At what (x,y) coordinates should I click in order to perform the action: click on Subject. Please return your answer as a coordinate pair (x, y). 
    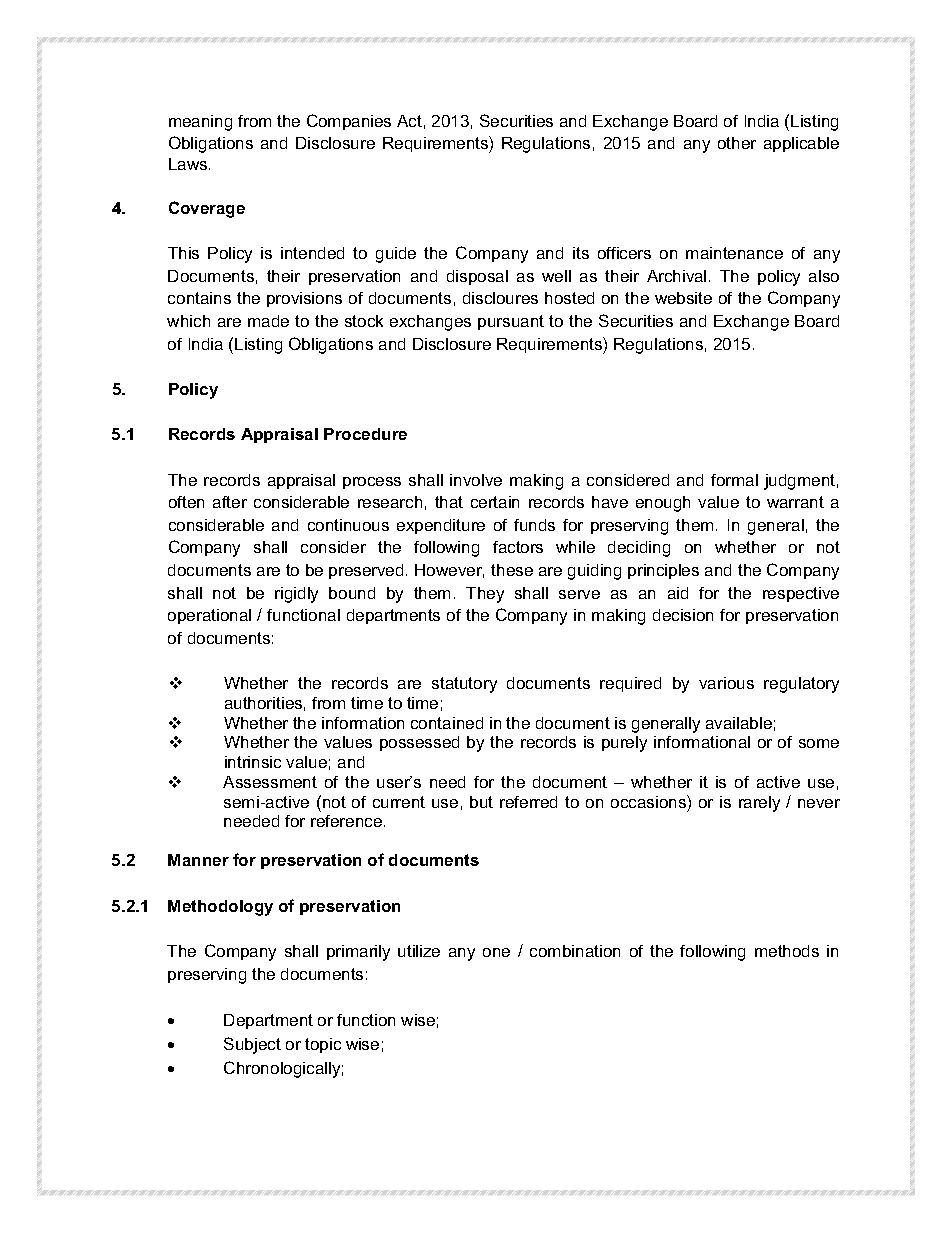
    Looking at the image, I should click on (252, 1045).
